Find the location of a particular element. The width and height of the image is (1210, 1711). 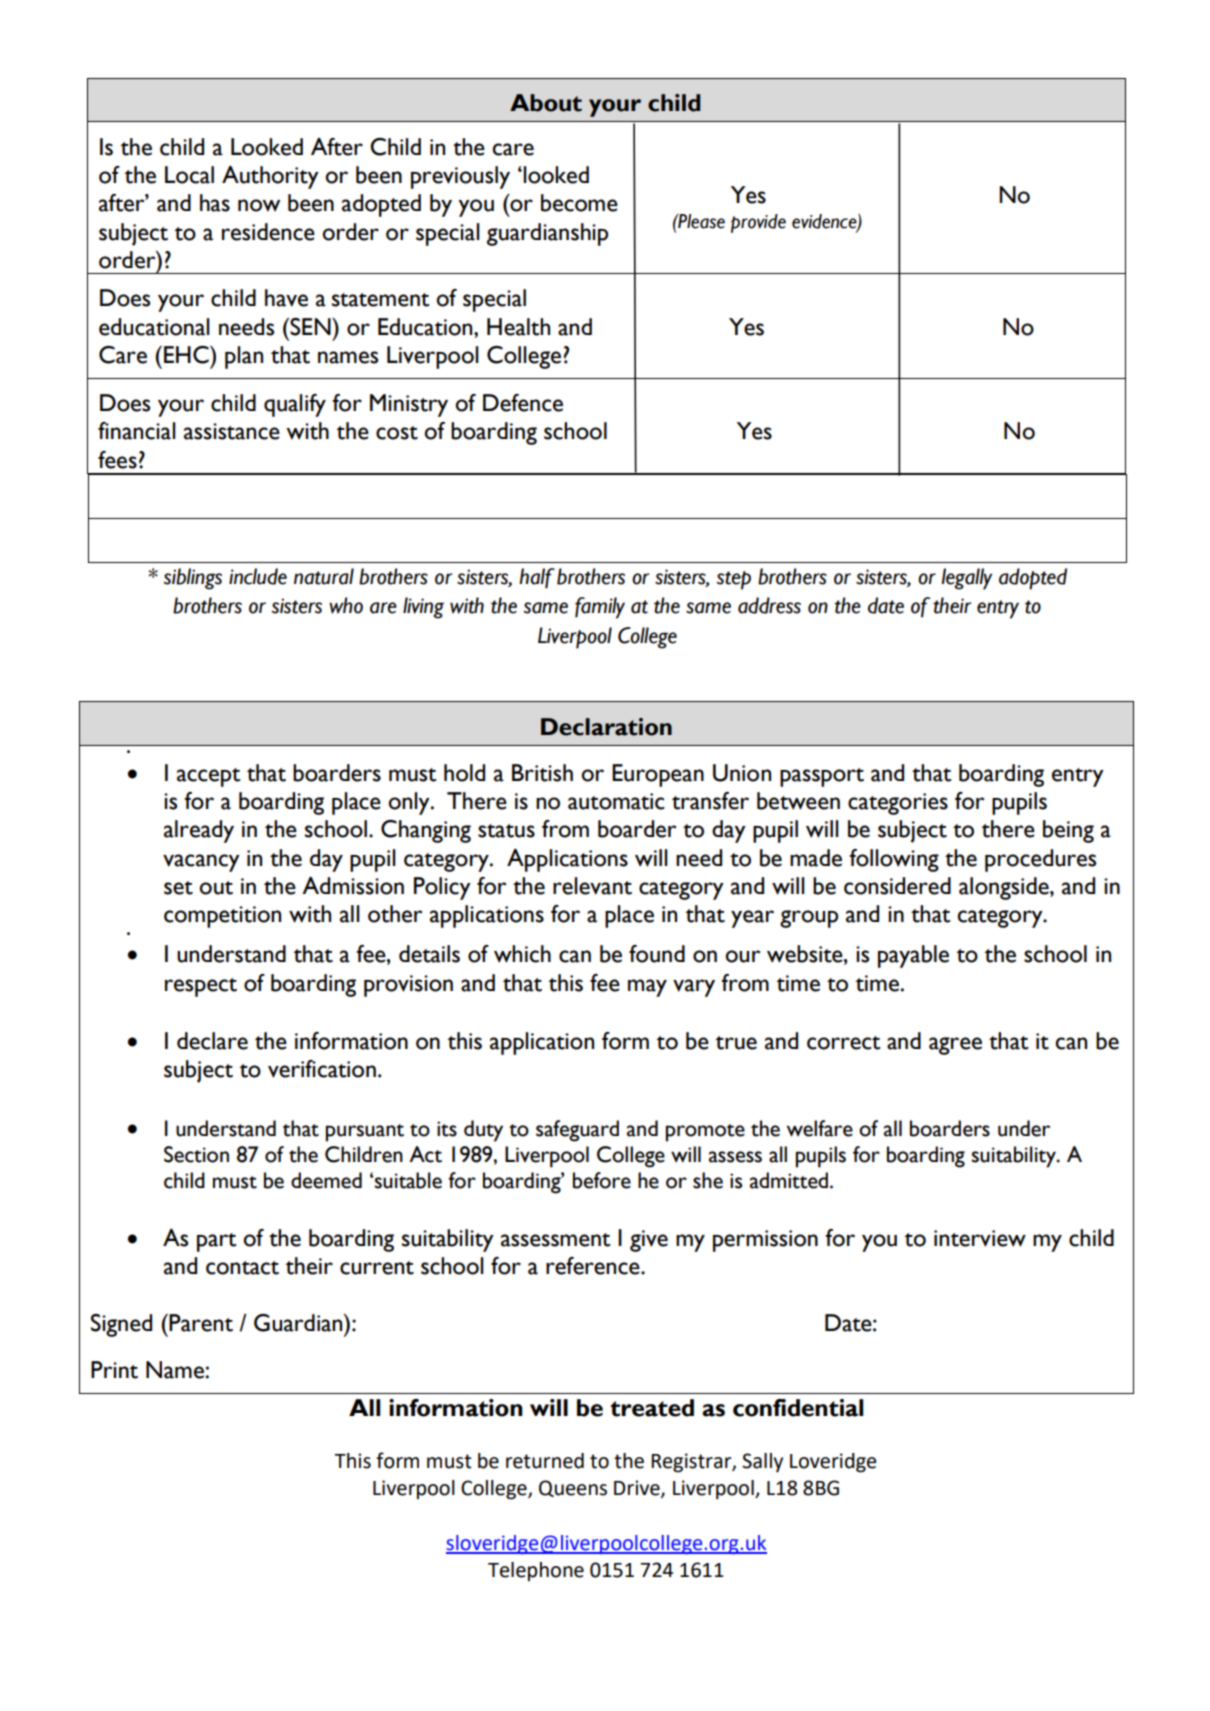

provide is located at coordinates (758, 223).
